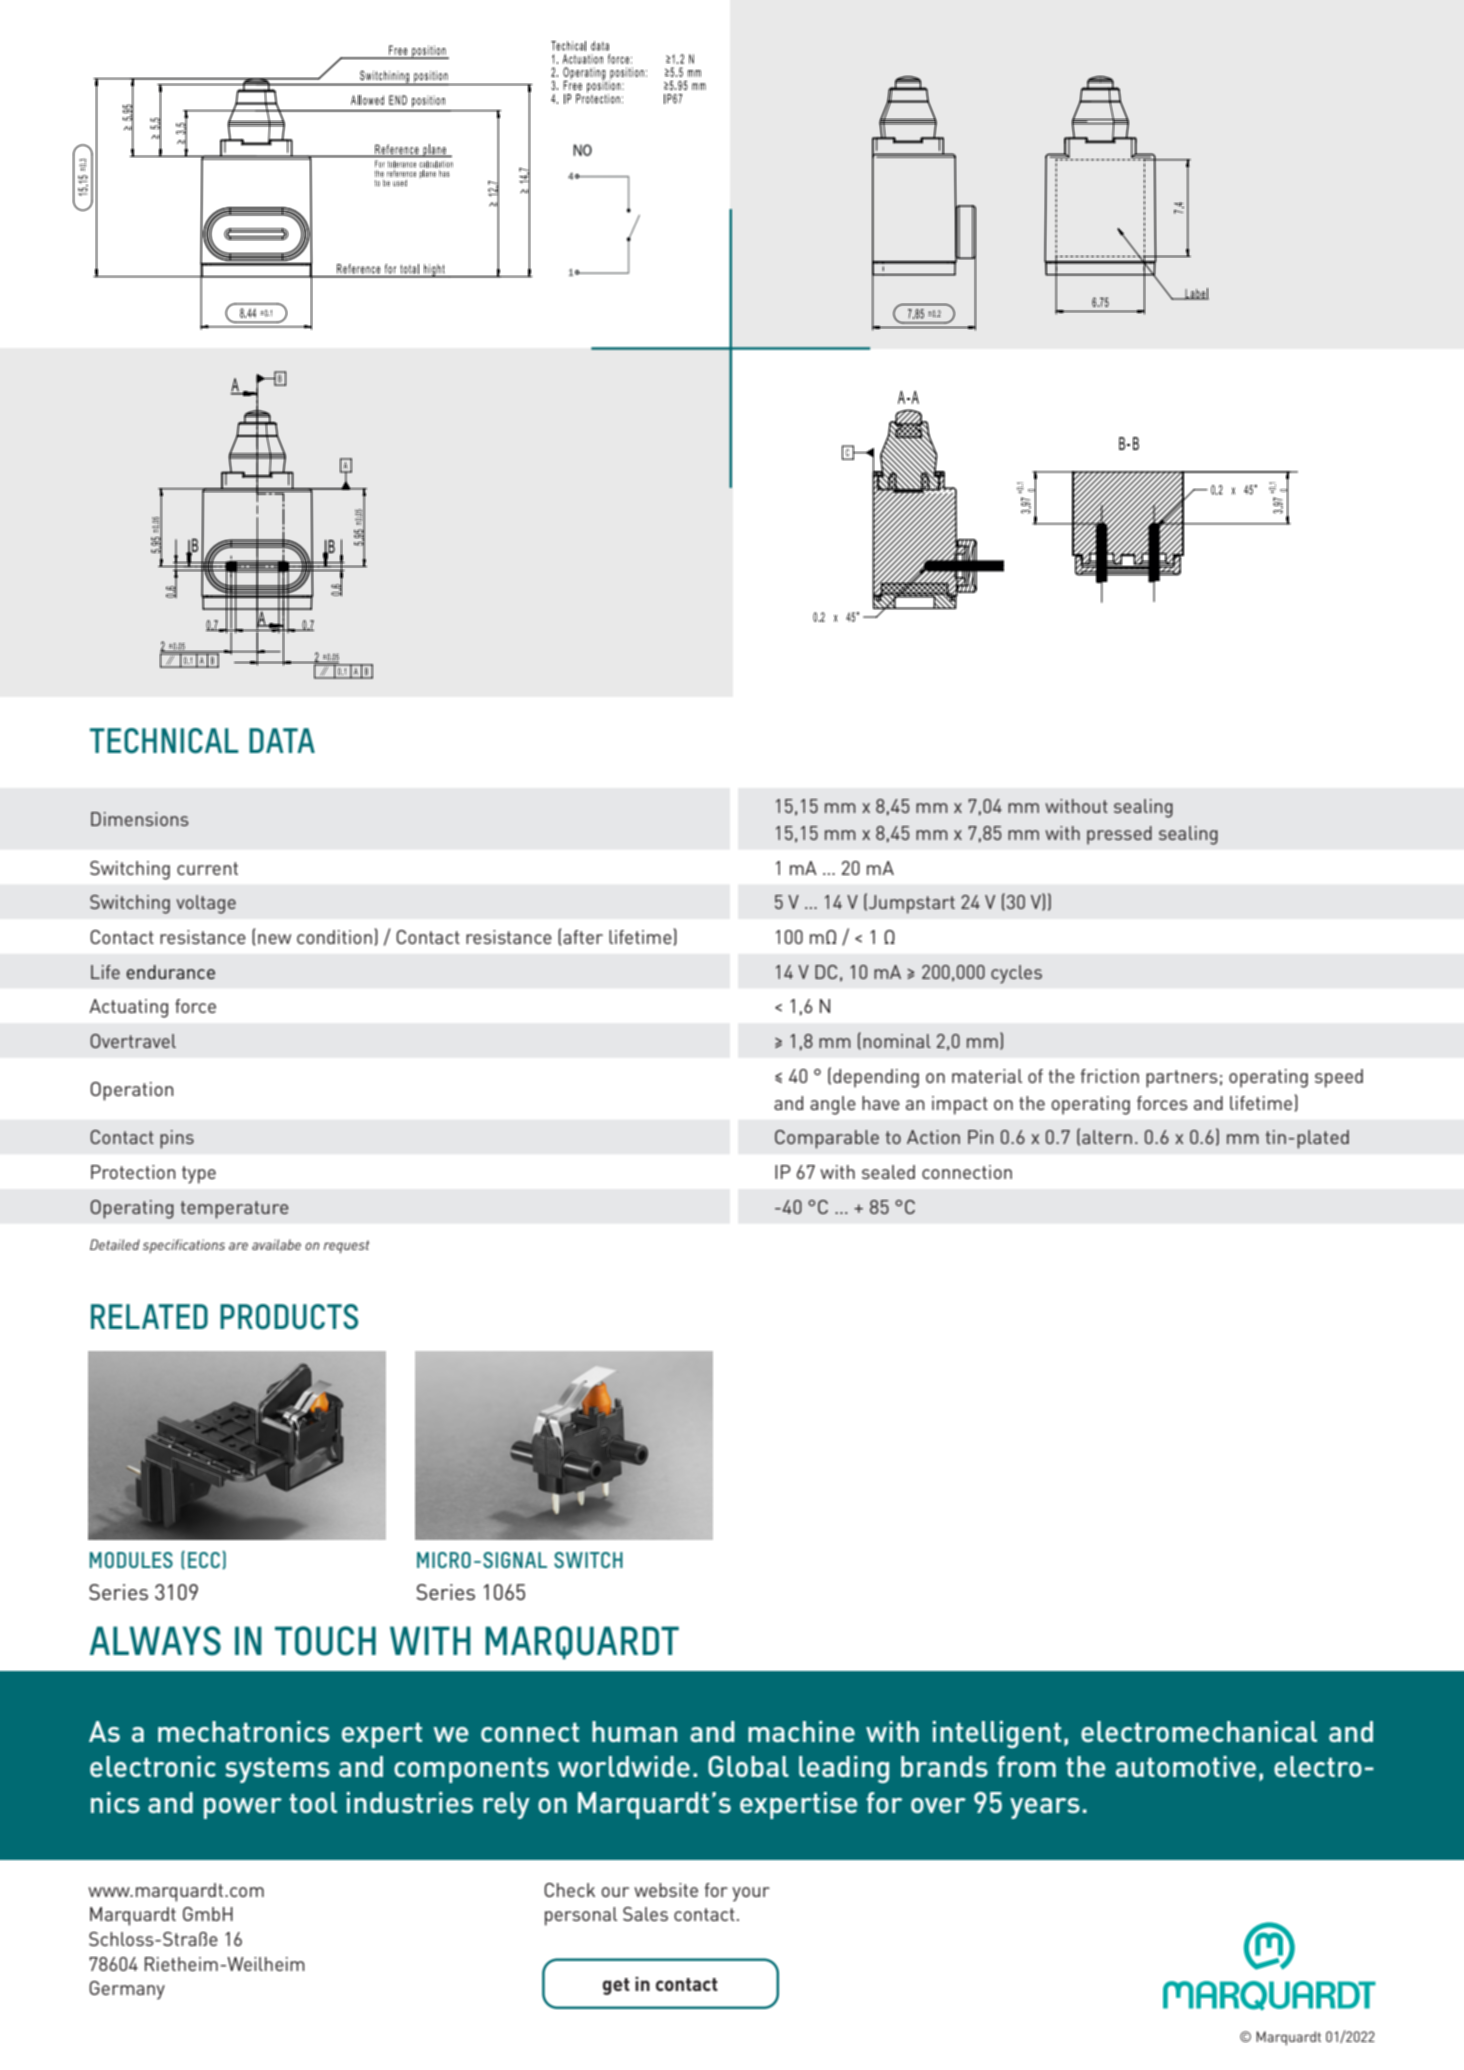 The image size is (1464, 2070). What do you see at coordinates (127, 1990) in the document?
I see `Germany` at bounding box center [127, 1990].
